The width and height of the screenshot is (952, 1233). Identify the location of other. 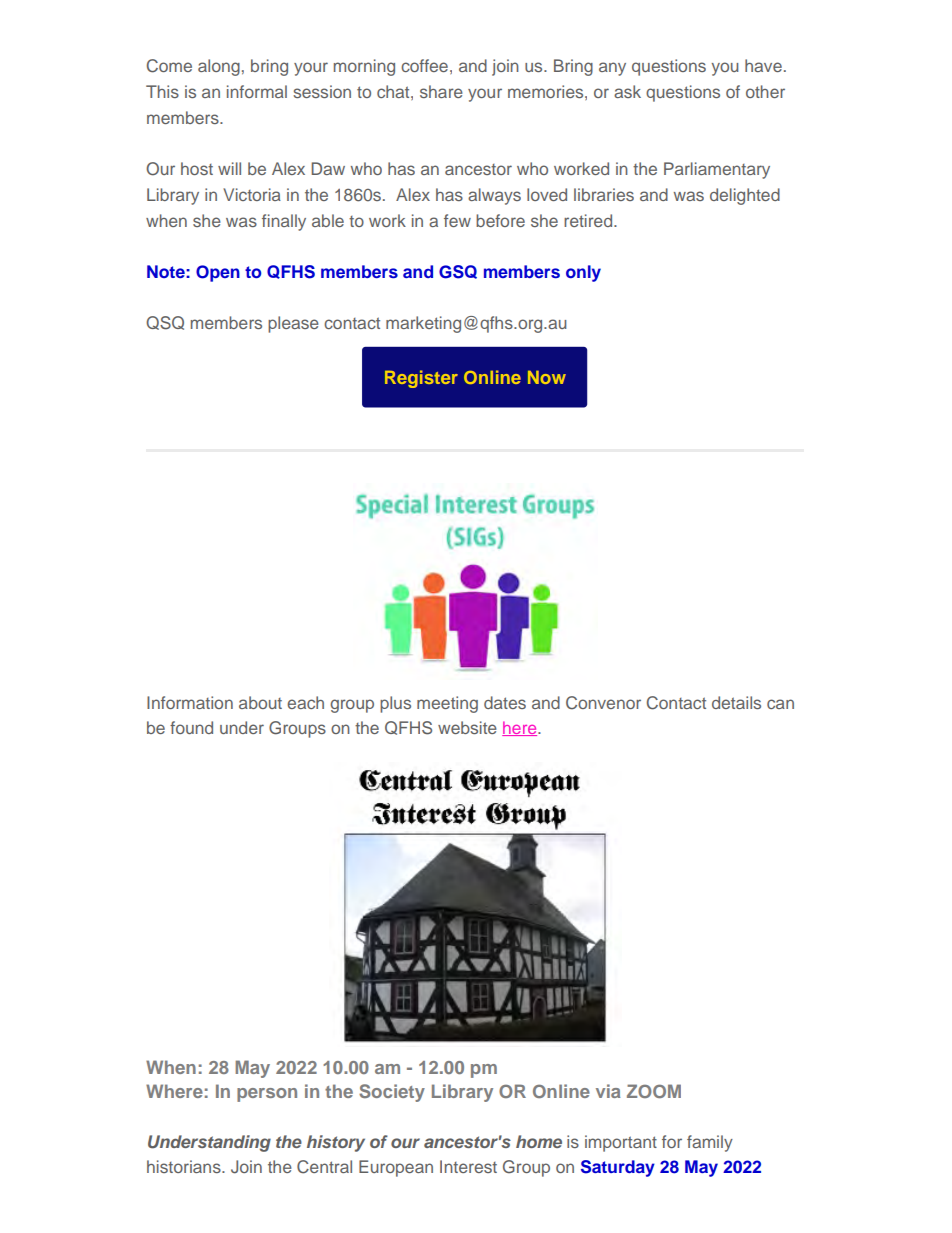
(765, 91).
